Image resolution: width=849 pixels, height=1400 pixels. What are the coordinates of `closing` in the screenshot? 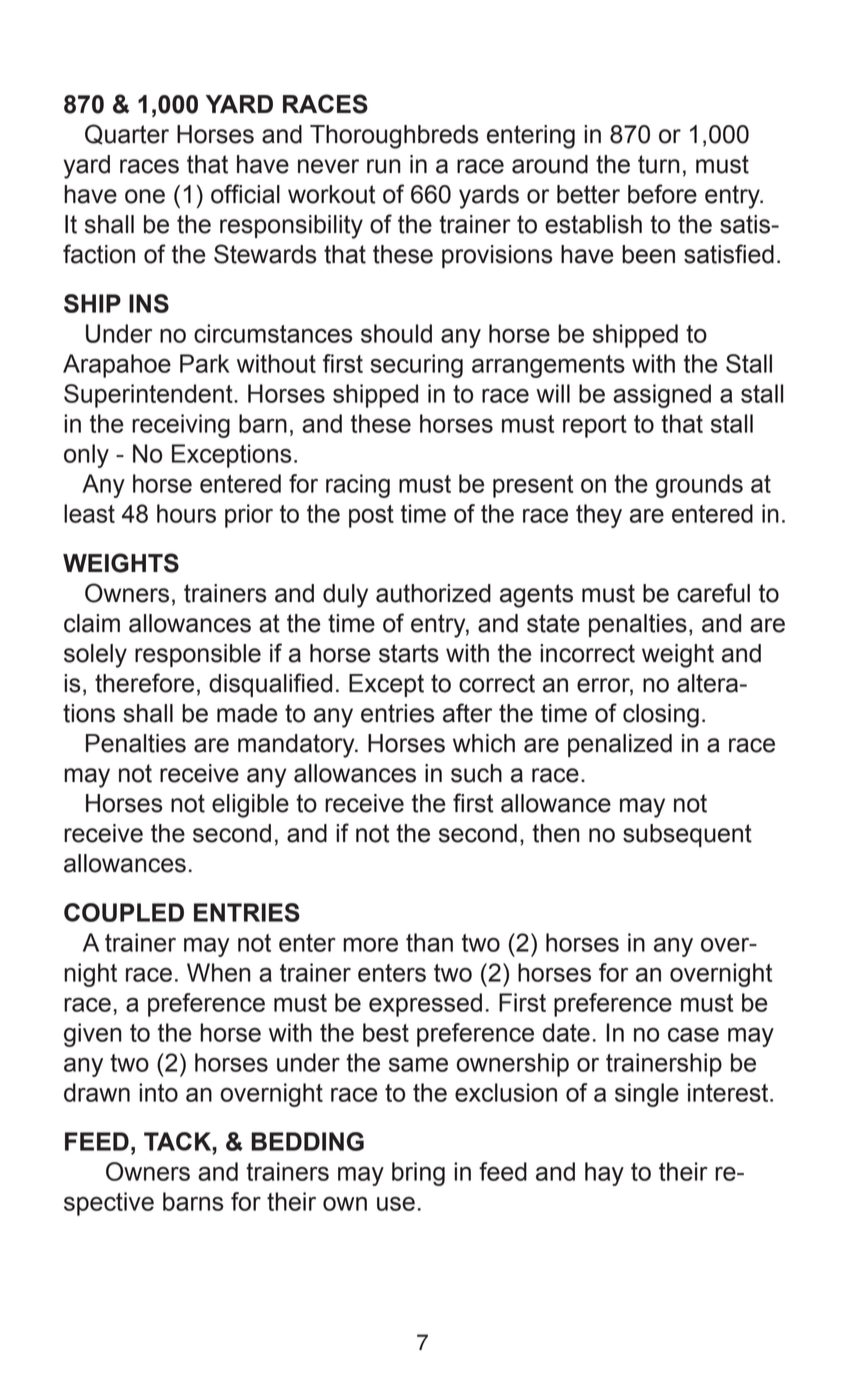 It's located at (661, 716).
